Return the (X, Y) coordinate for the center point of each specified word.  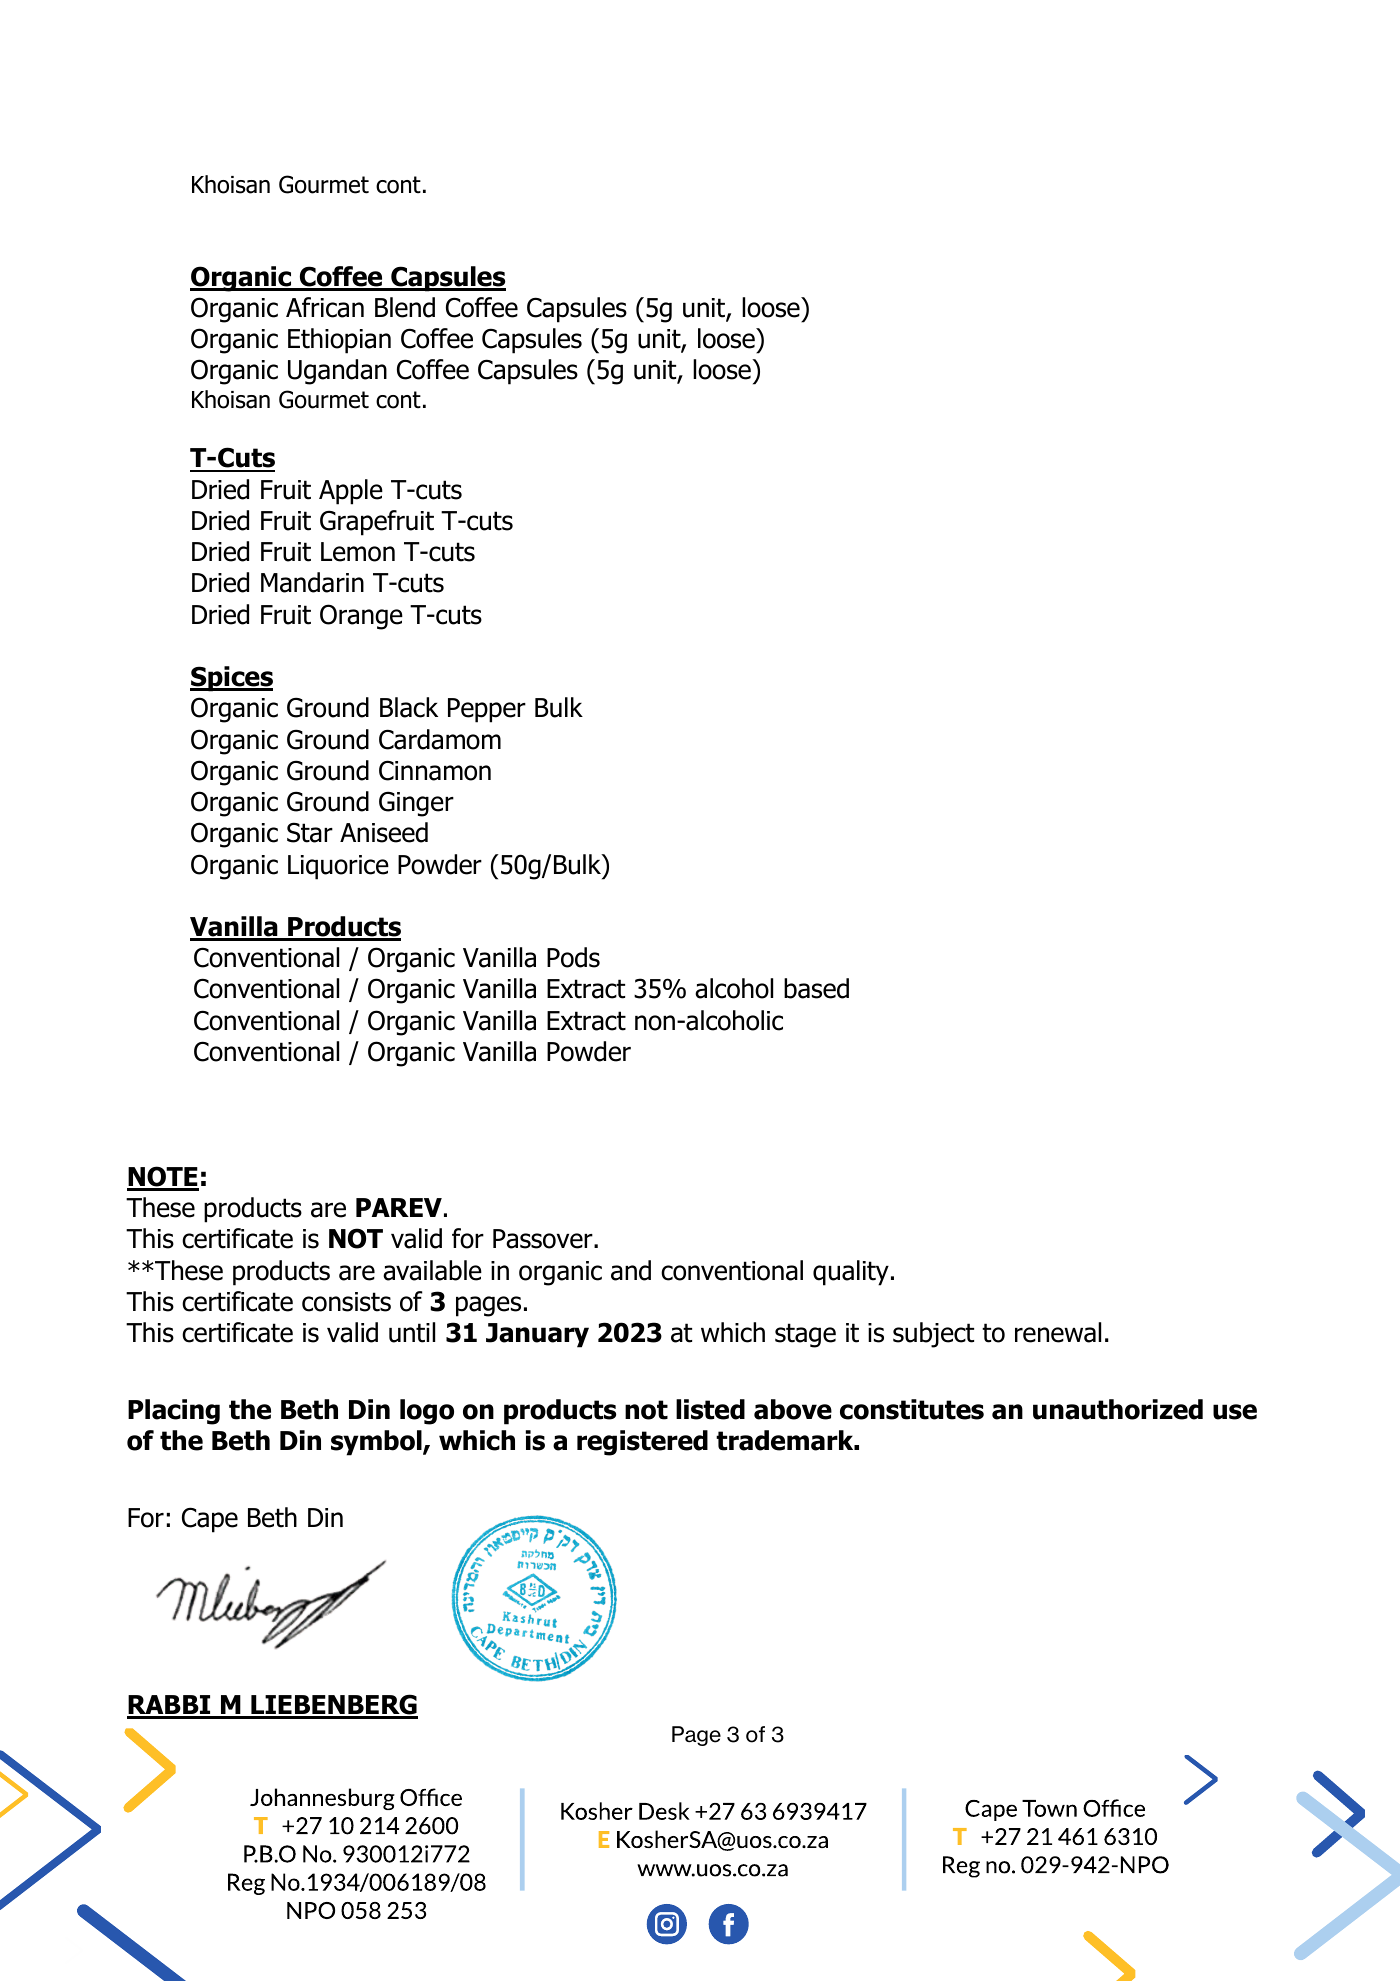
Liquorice (338, 867)
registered (642, 1443)
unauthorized (1118, 1409)
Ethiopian (339, 341)
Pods (573, 957)
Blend (405, 307)
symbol (377, 1443)
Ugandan (337, 372)
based (816, 988)
